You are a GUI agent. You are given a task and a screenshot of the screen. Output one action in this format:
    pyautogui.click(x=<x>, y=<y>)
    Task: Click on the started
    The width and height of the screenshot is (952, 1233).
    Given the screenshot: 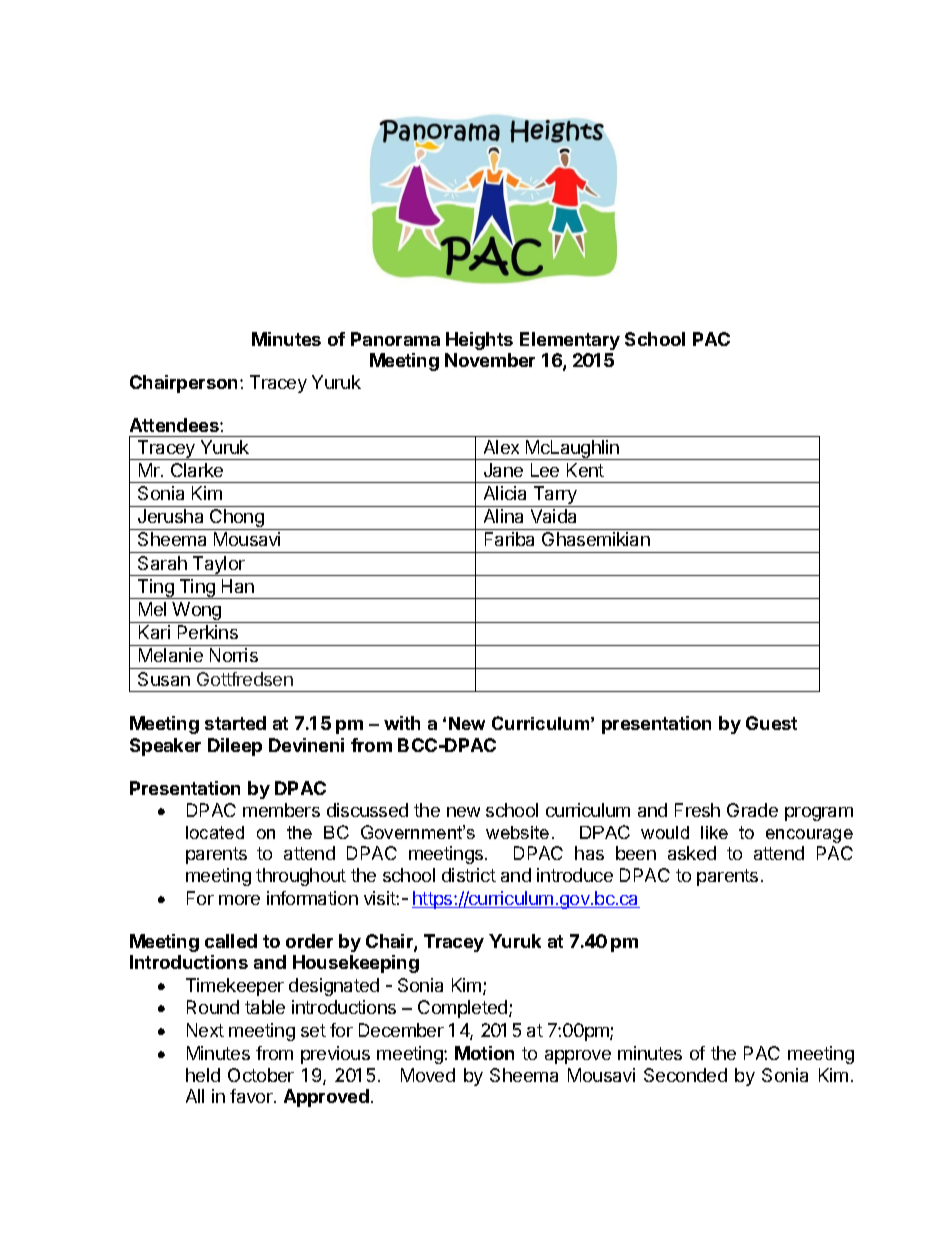 What is the action you would take?
    pyautogui.click(x=235, y=723)
